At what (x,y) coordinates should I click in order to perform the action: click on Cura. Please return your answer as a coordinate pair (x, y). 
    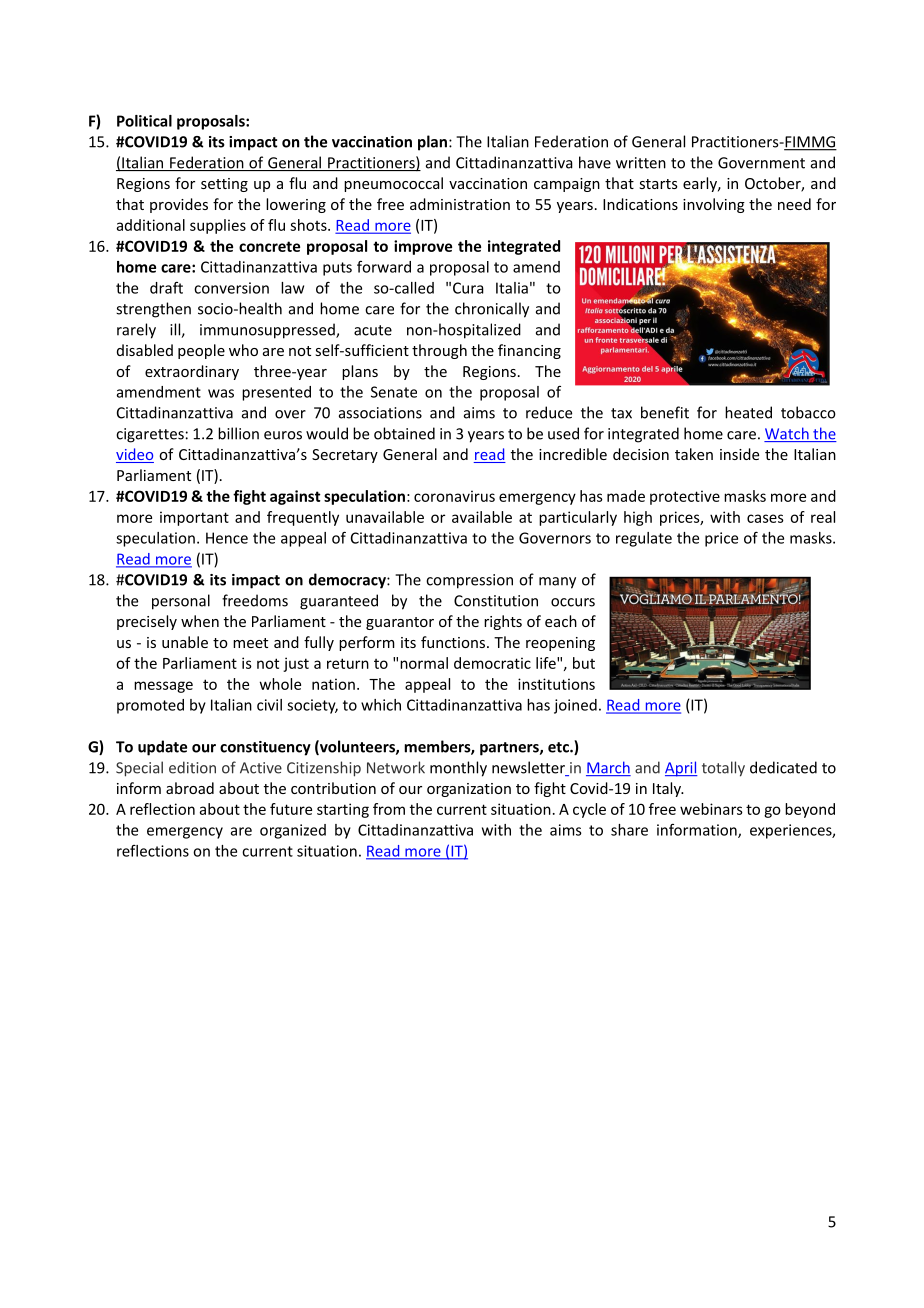
    Looking at the image, I should click on (468, 288).
